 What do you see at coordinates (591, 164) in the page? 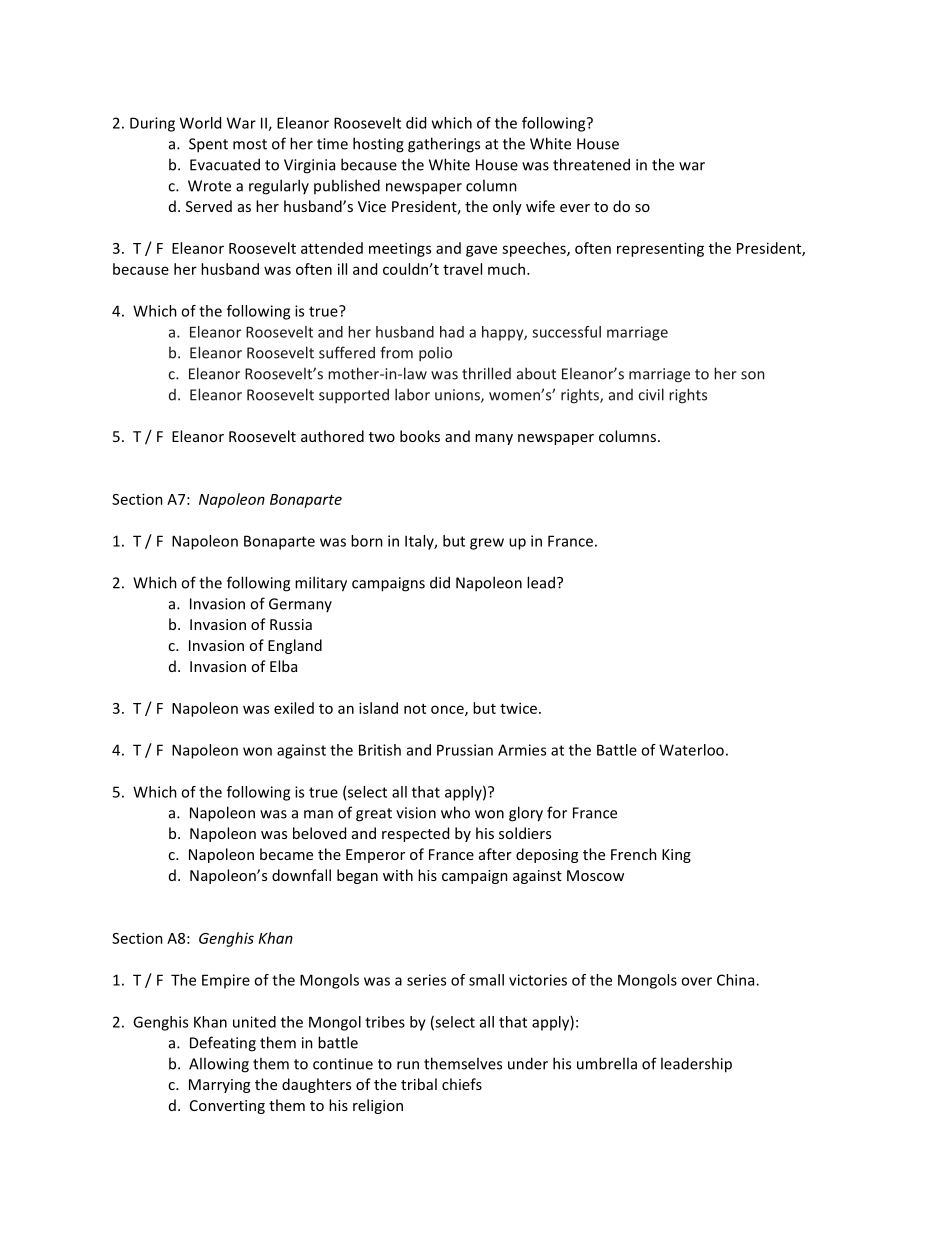
I see `threatened` at bounding box center [591, 164].
